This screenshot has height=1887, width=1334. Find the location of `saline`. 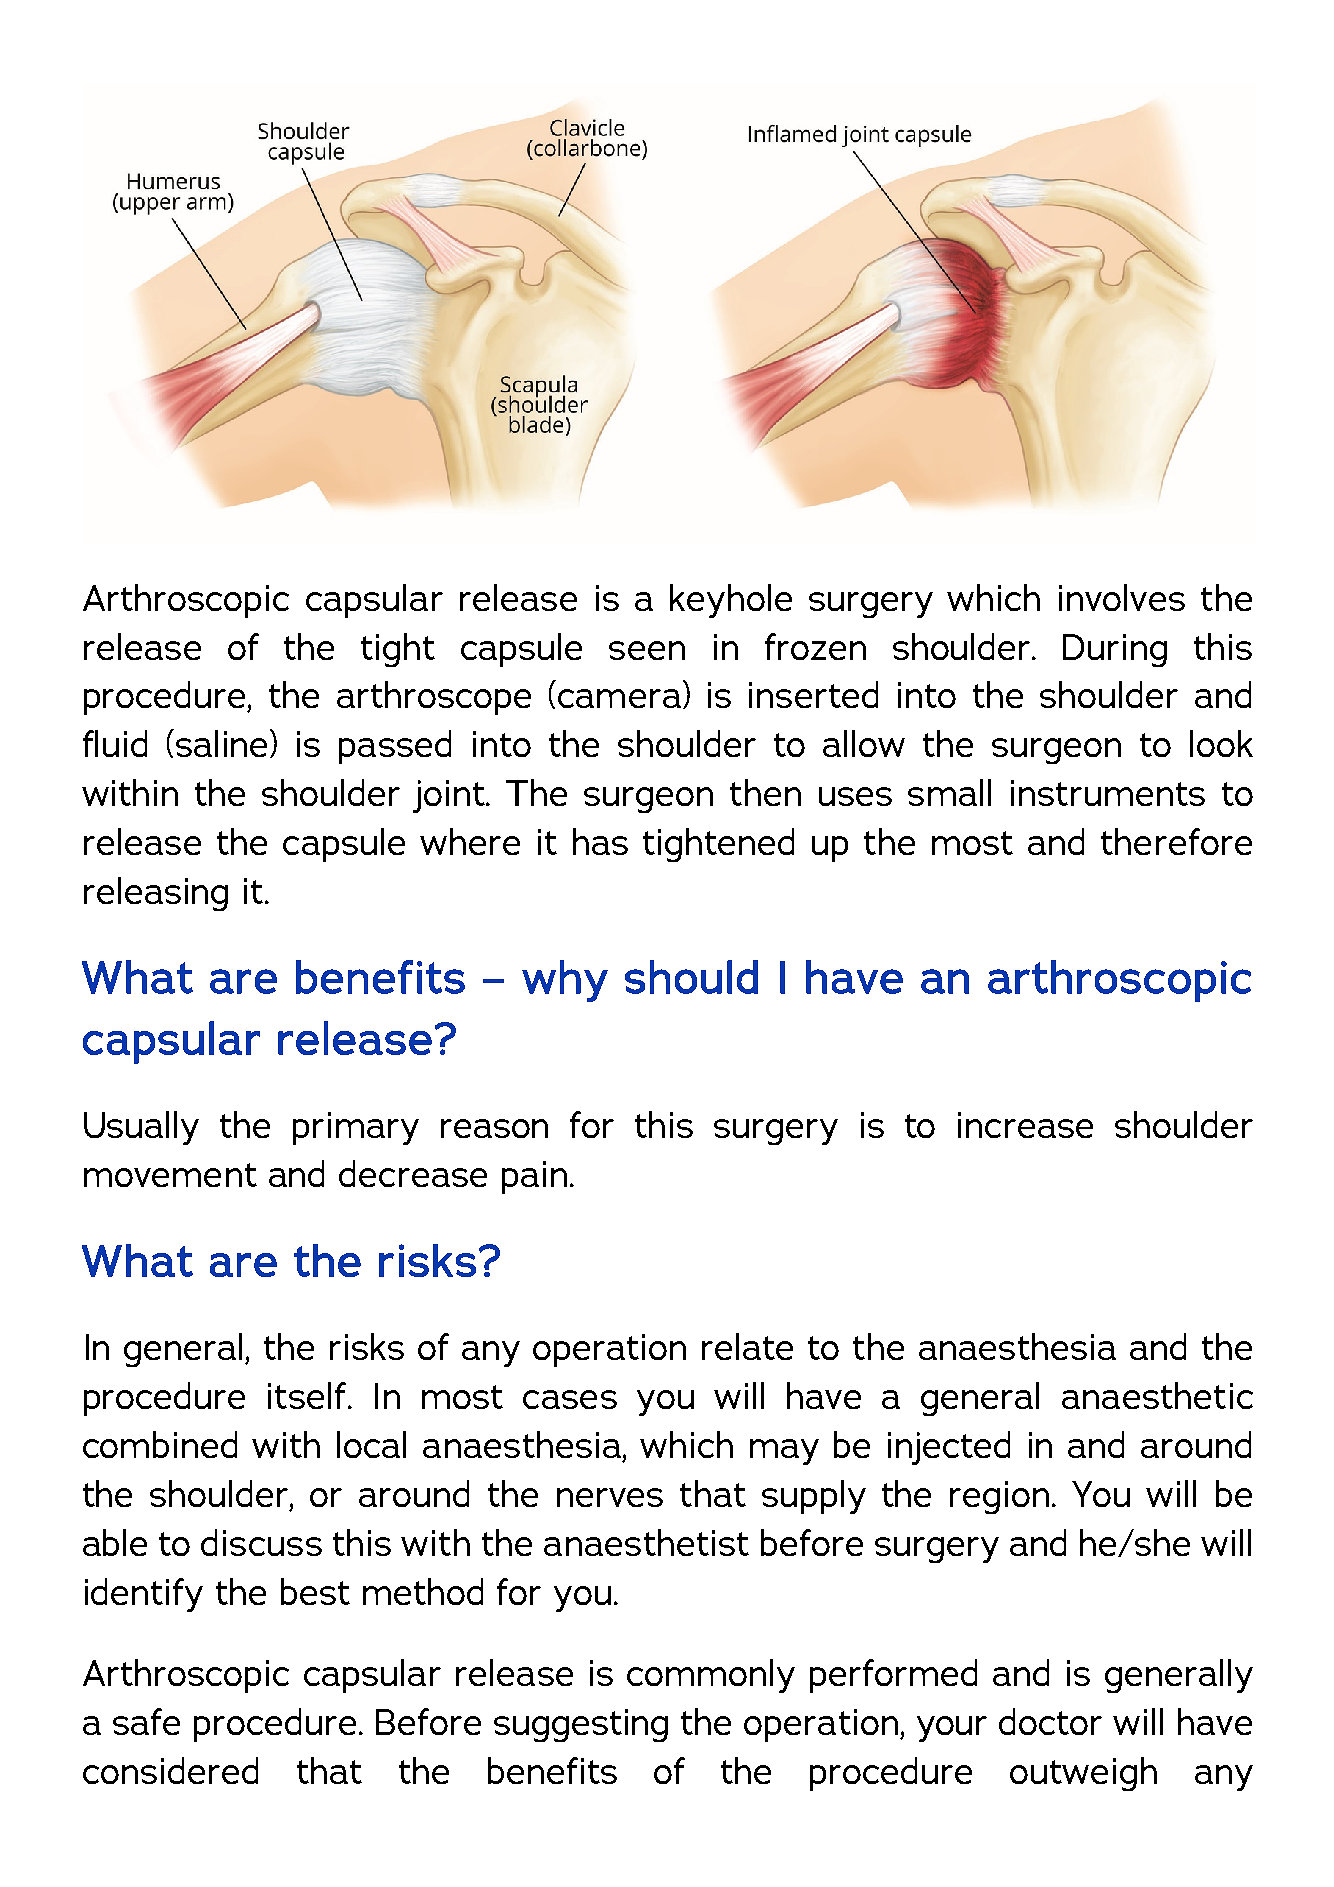

saline is located at coordinates (223, 743).
